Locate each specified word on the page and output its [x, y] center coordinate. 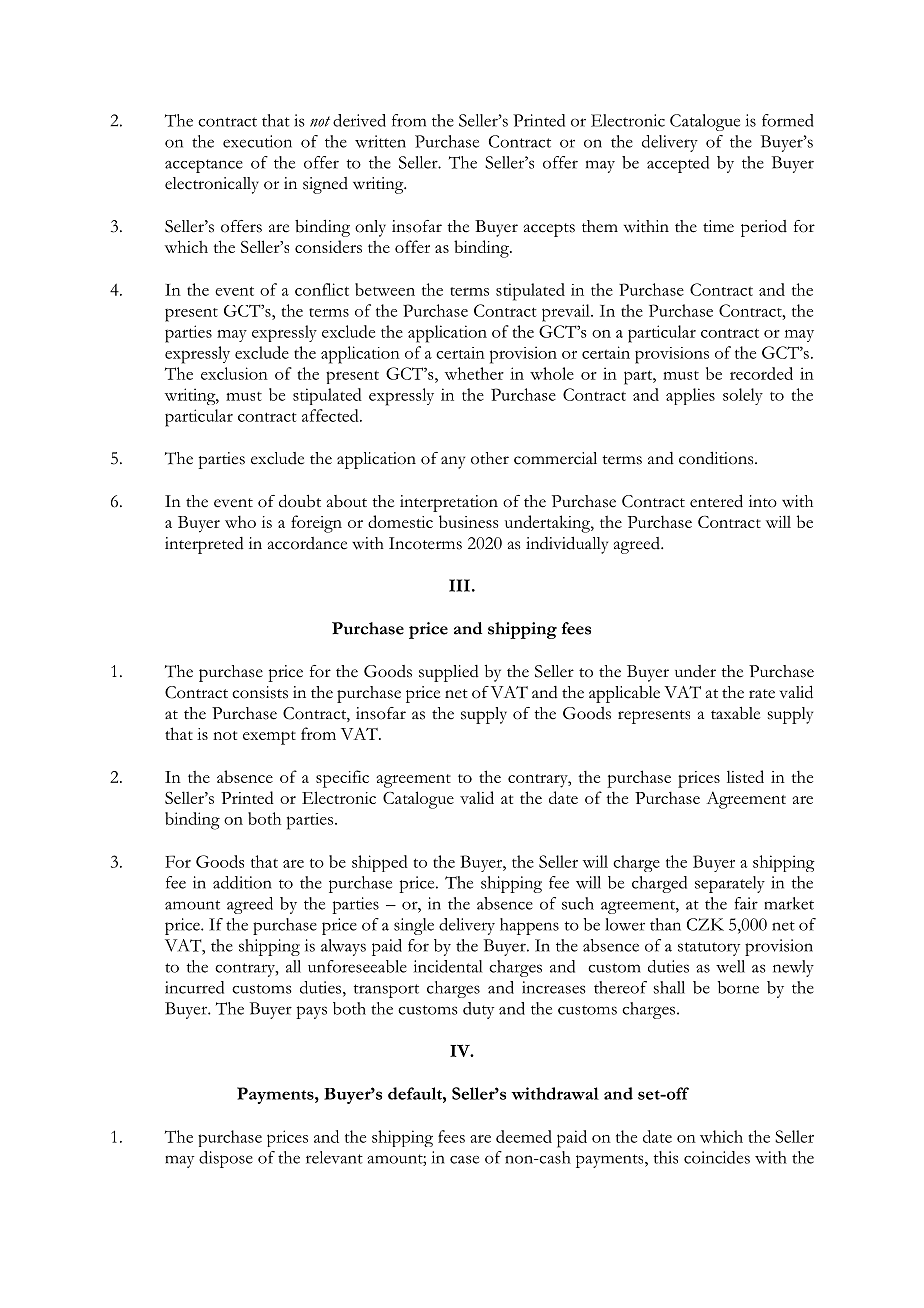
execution [257, 141]
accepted [678, 164]
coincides [717, 1157]
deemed [524, 1136]
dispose [226, 1159]
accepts [549, 230]
